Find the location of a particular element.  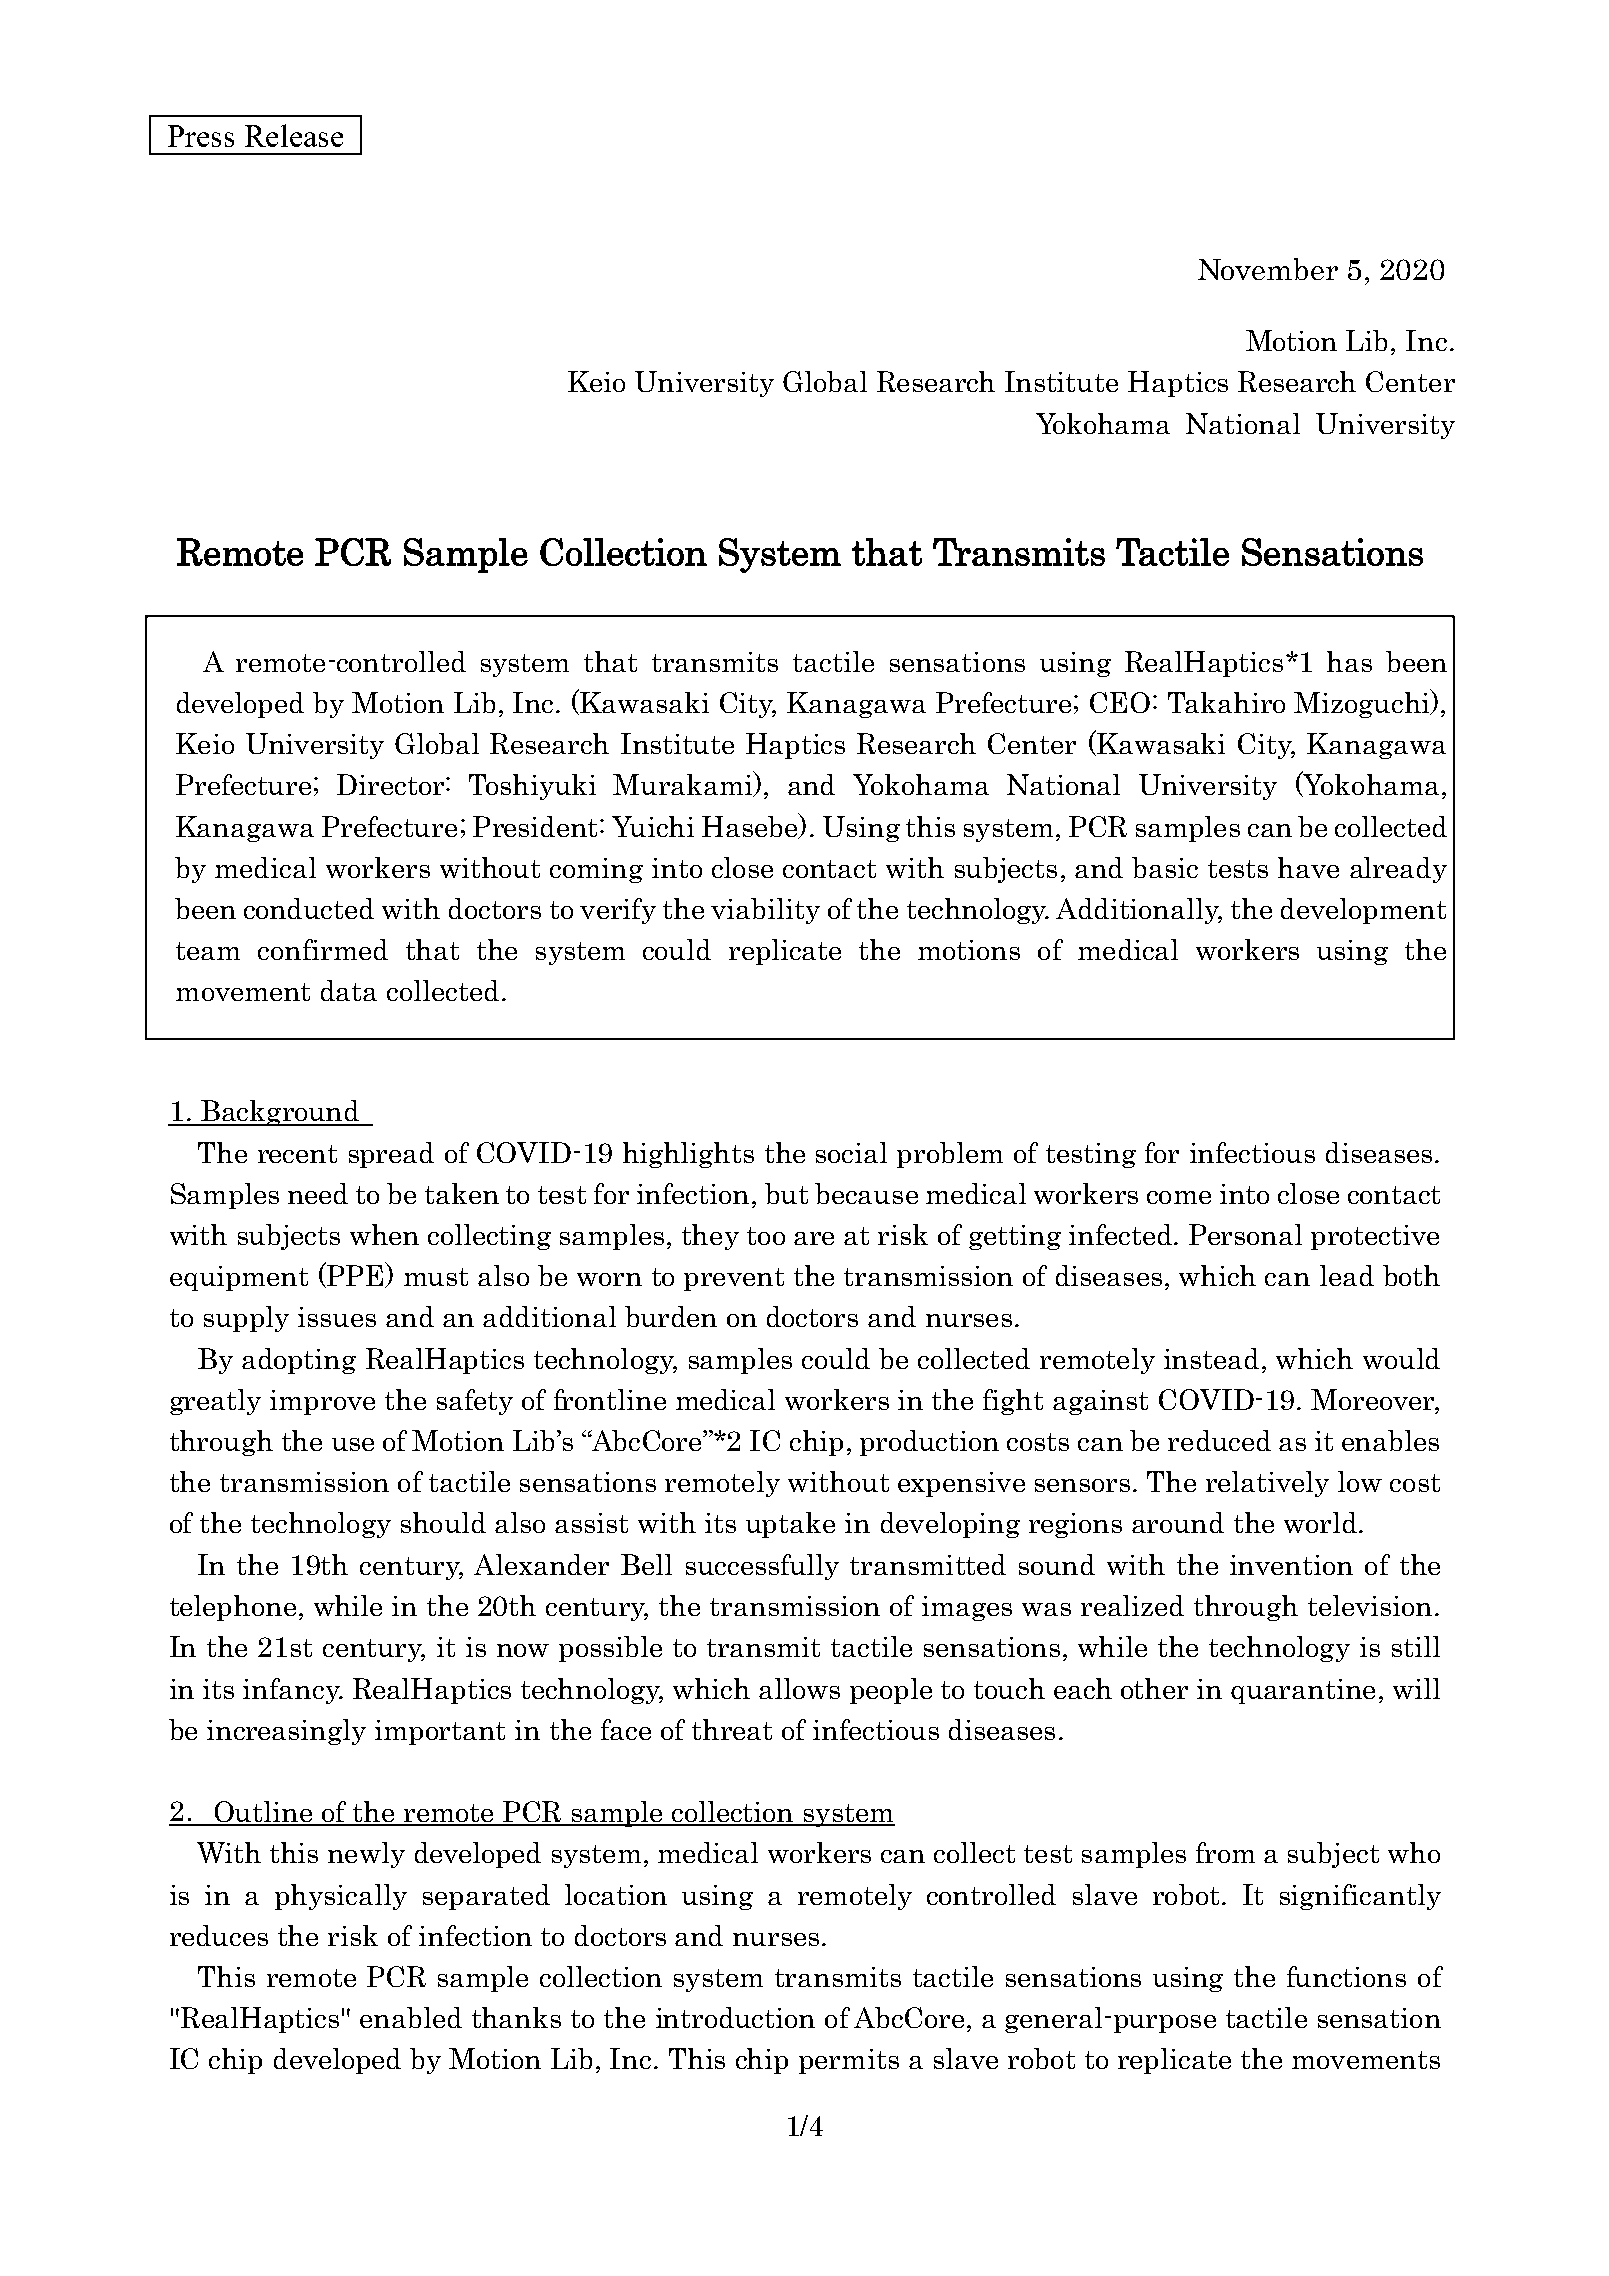

Mizoguchi is located at coordinates (1363, 704).
